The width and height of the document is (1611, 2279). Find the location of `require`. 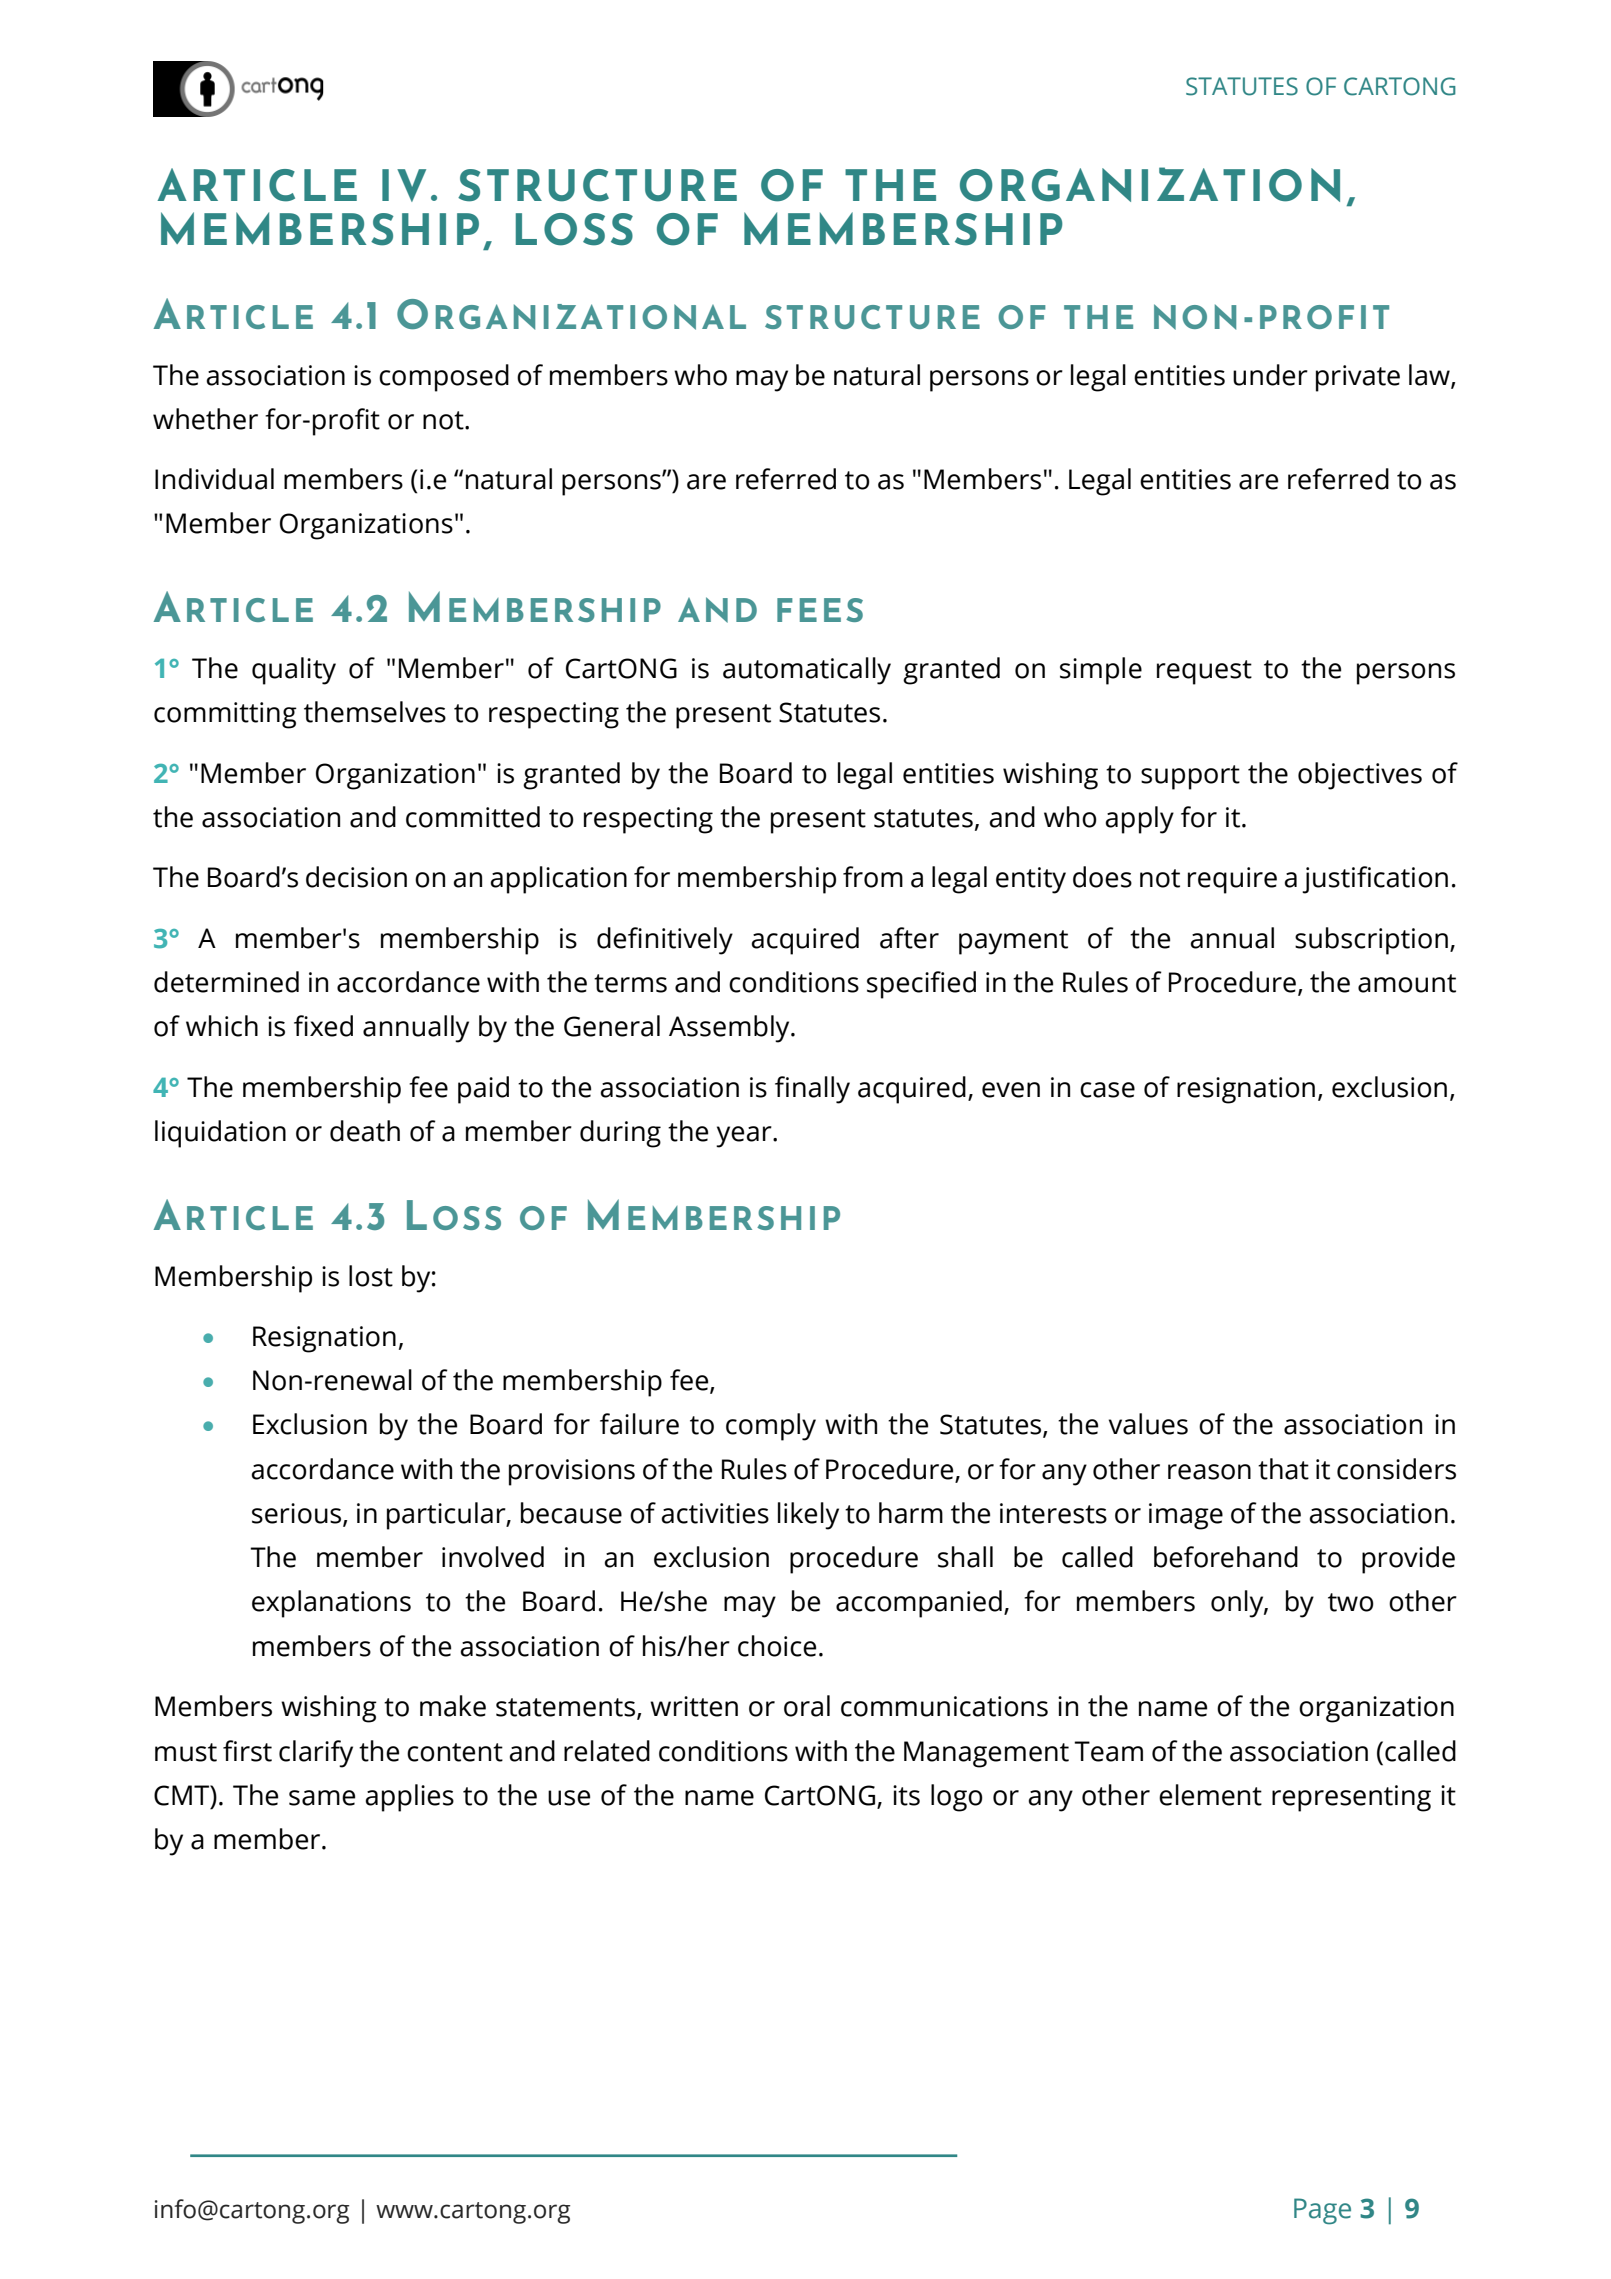

require is located at coordinates (1232, 880).
